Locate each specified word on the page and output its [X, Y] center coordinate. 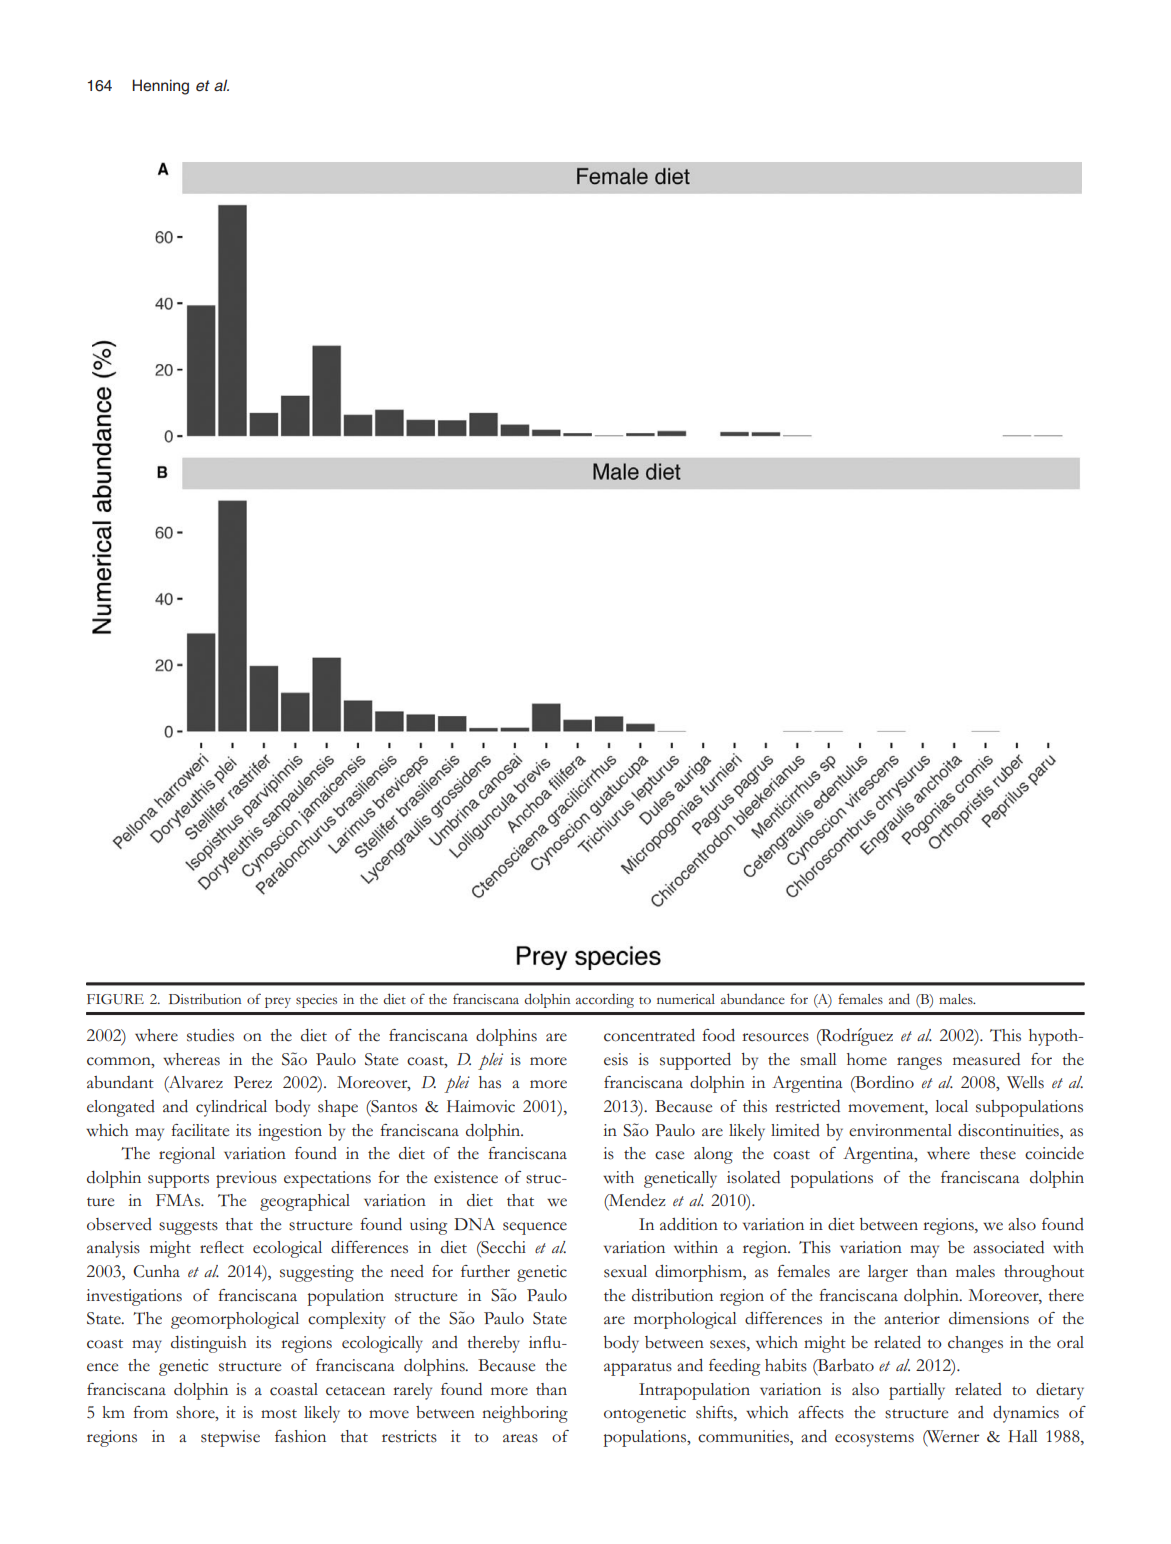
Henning [160, 87]
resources [775, 1037]
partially [917, 1391]
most [279, 1414]
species [316, 1001]
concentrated [649, 1035]
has [490, 1082]
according [605, 1000]
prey [278, 1002]
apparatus [638, 1369]
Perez [253, 1082]
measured [986, 1059]
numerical [686, 999]
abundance [753, 999]
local [951, 1106]
